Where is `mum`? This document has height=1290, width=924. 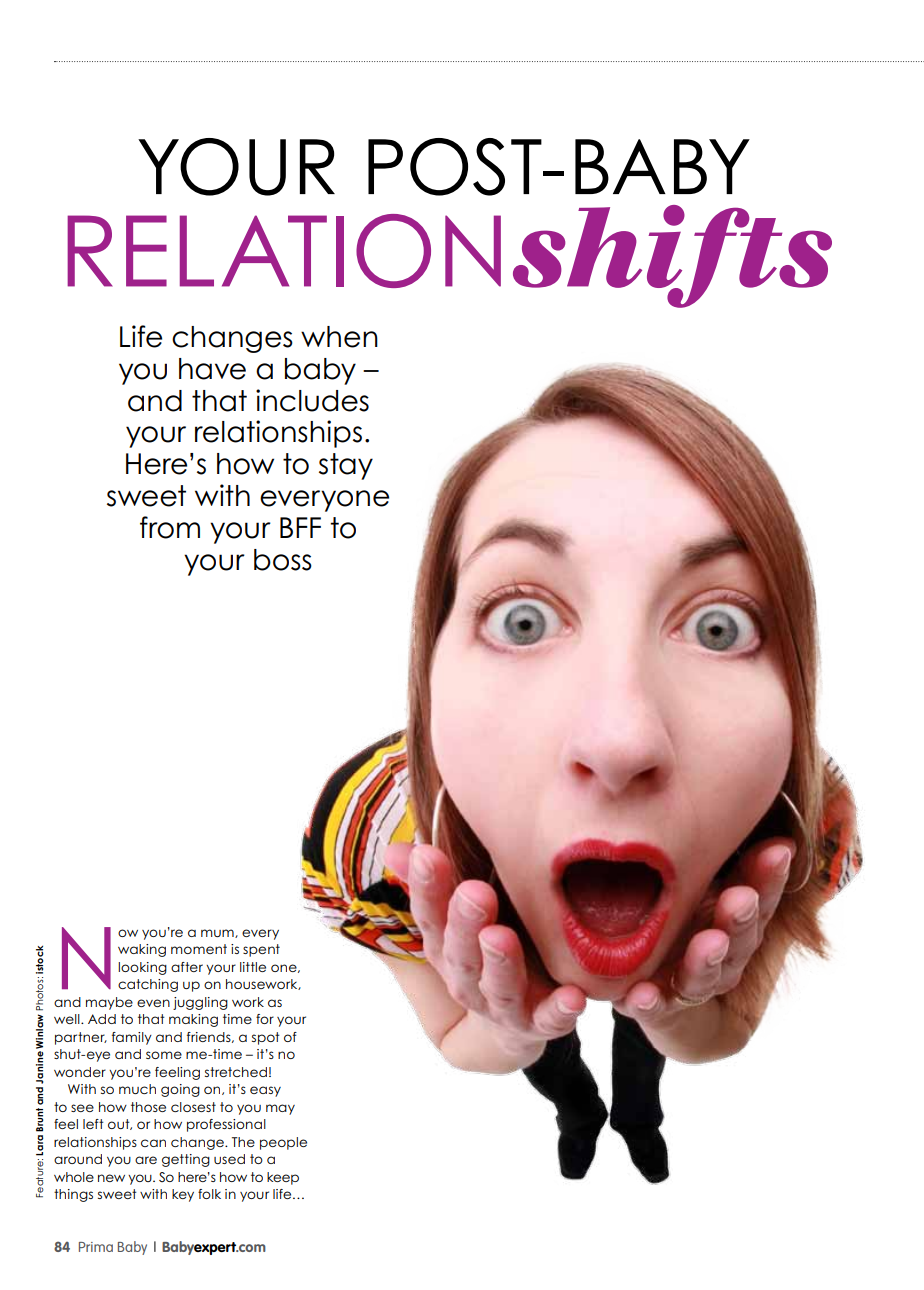
mum is located at coordinates (218, 933).
